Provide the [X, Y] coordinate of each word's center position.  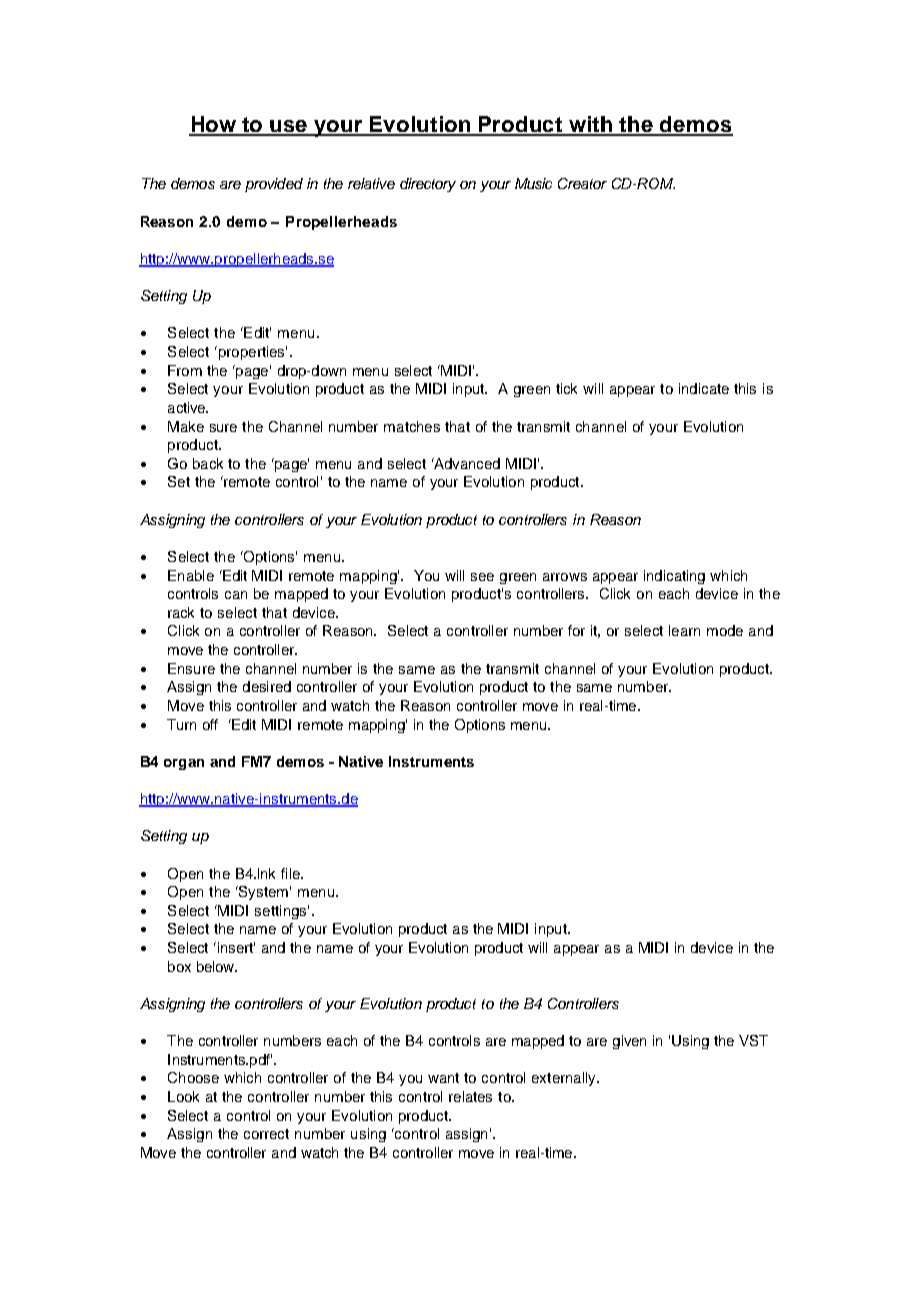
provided [274, 185]
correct [266, 1134]
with [591, 125]
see [482, 577]
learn [684, 630]
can [236, 595]
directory [428, 185]
